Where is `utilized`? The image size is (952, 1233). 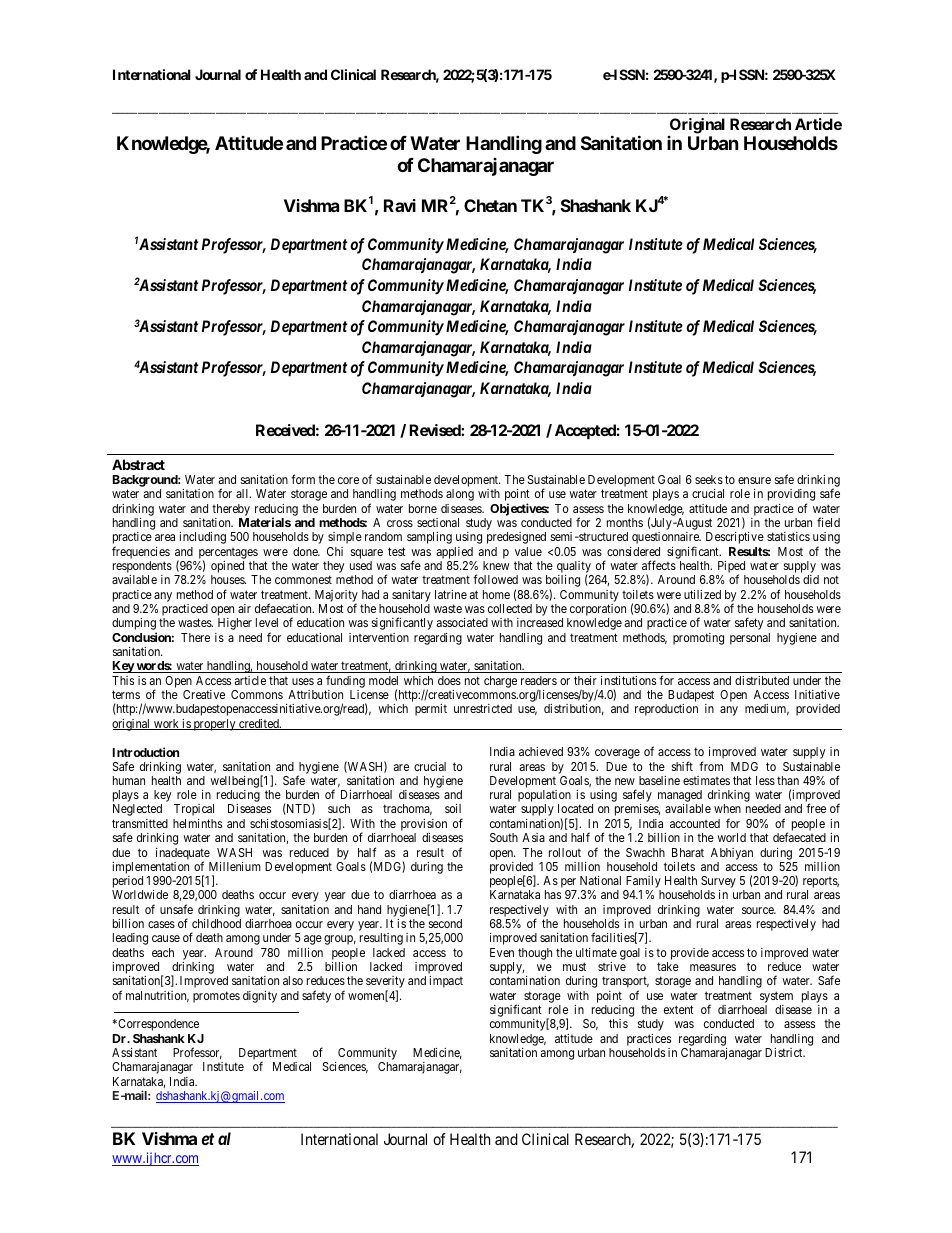 utilized is located at coordinates (702, 594).
